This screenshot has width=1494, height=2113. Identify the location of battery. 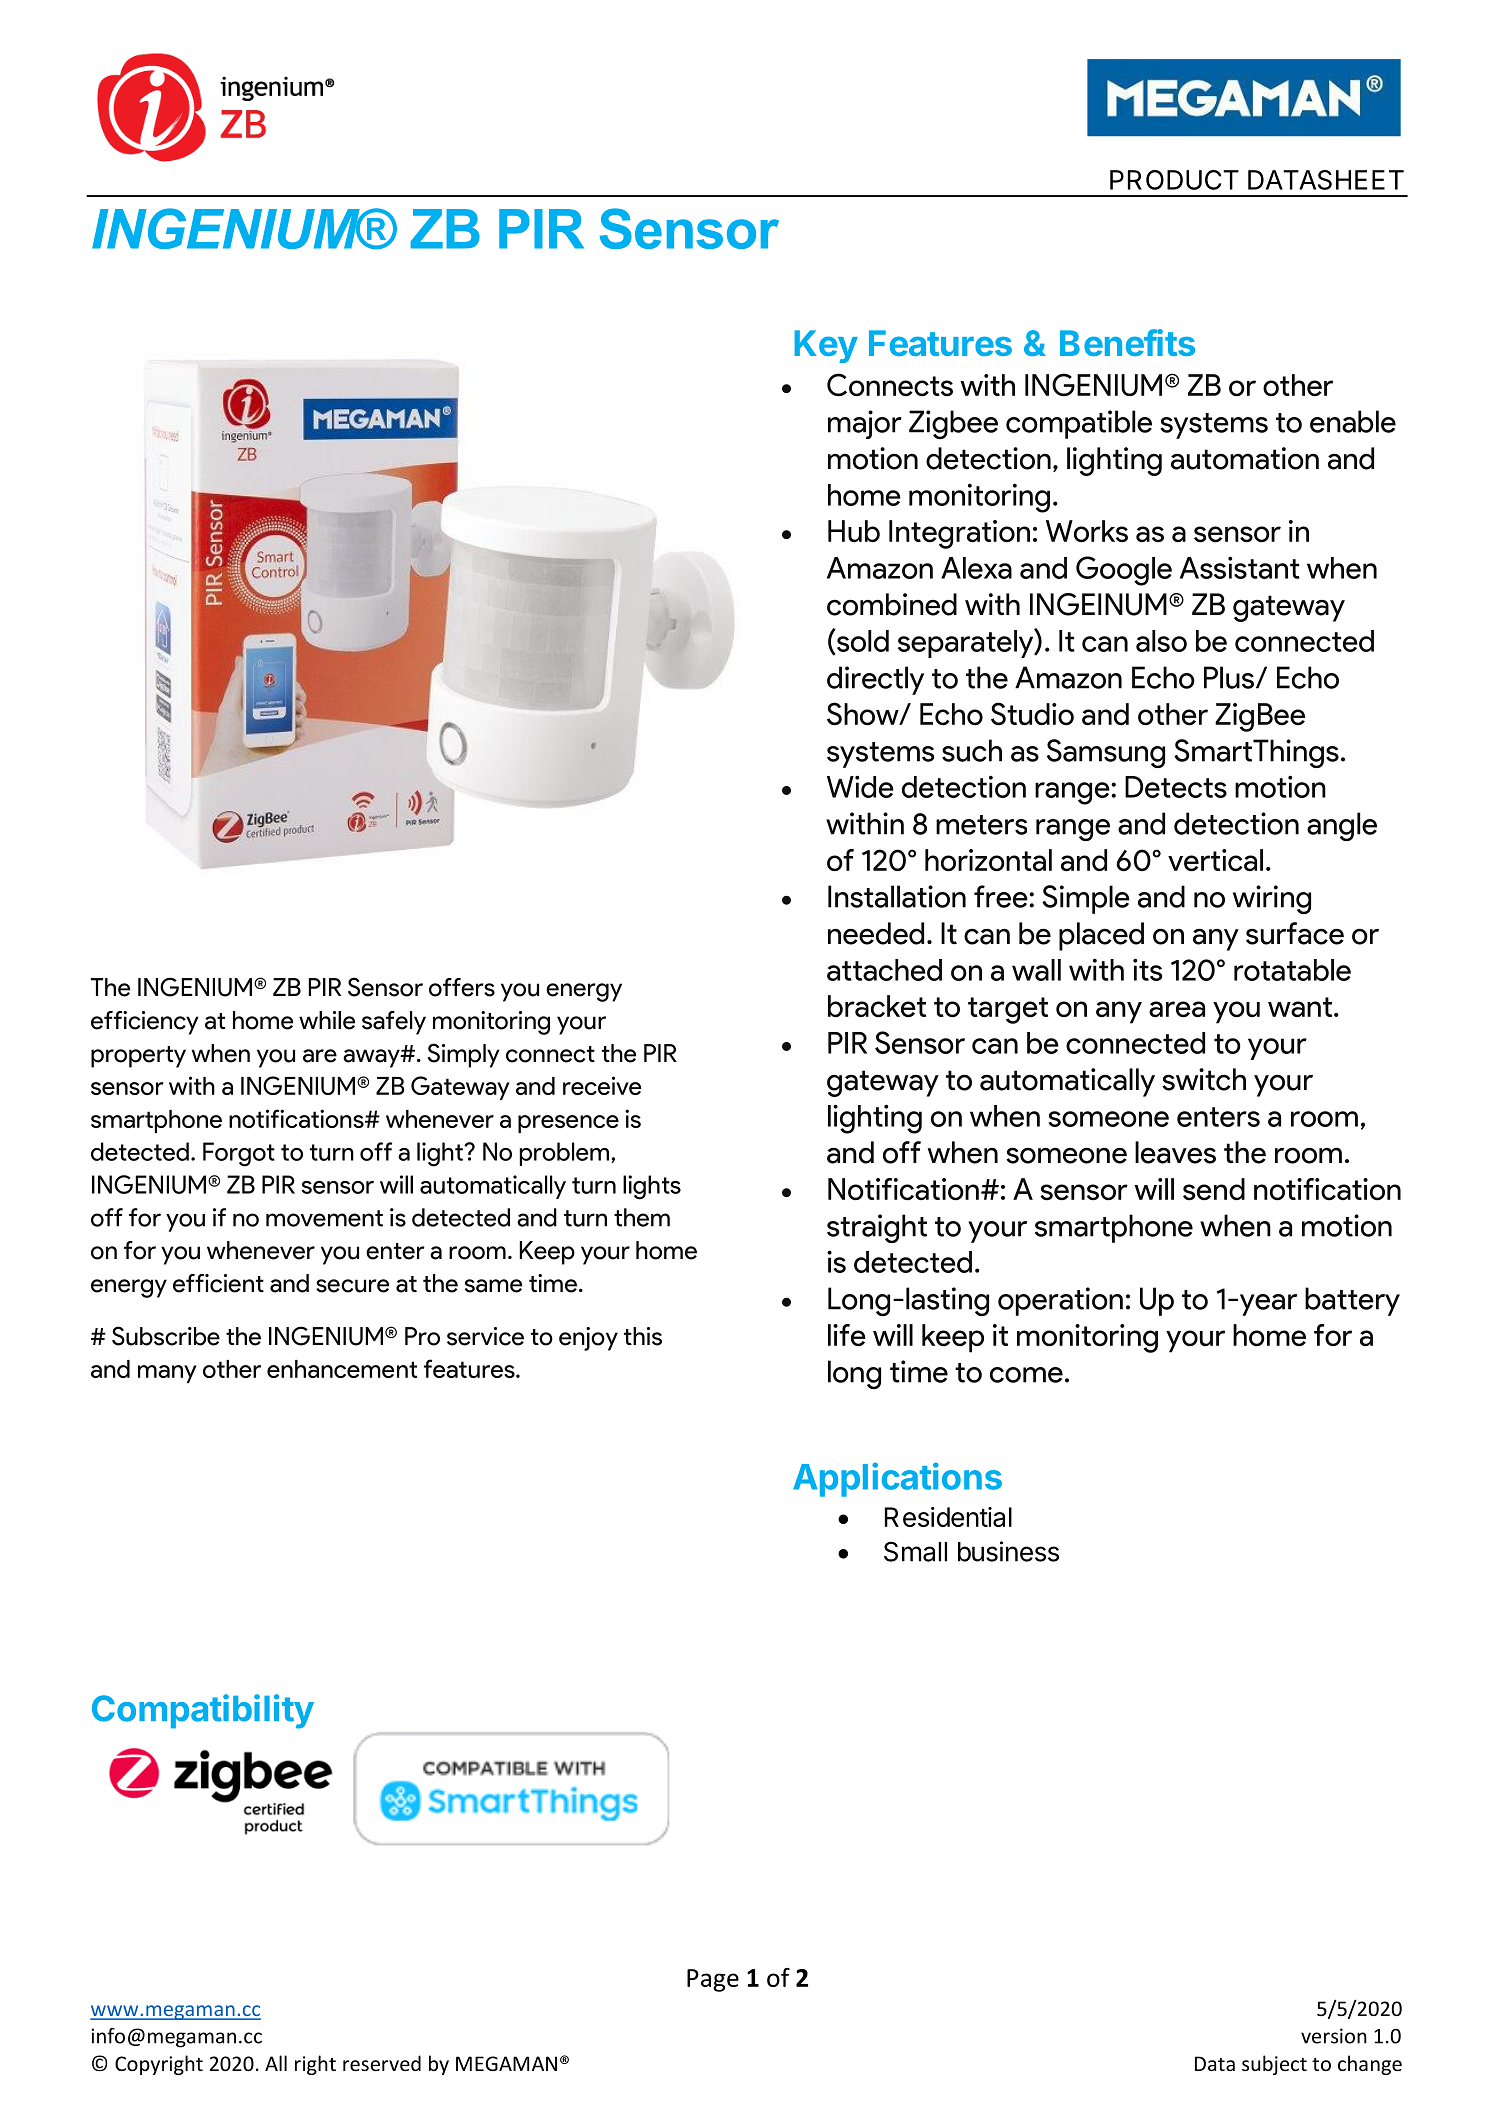
(1352, 1301).
